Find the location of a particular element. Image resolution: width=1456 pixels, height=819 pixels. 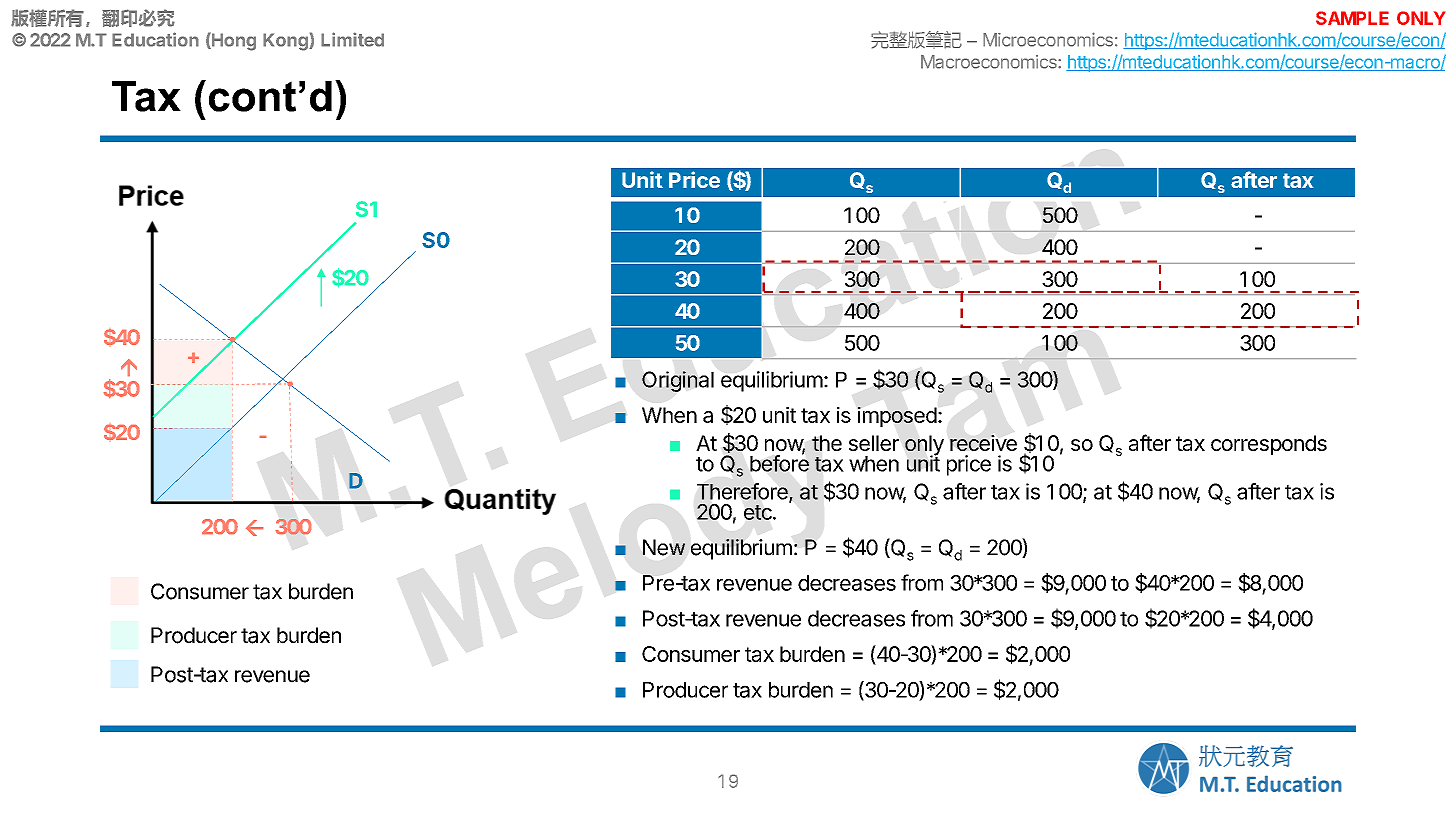

before is located at coordinates (779, 462).
